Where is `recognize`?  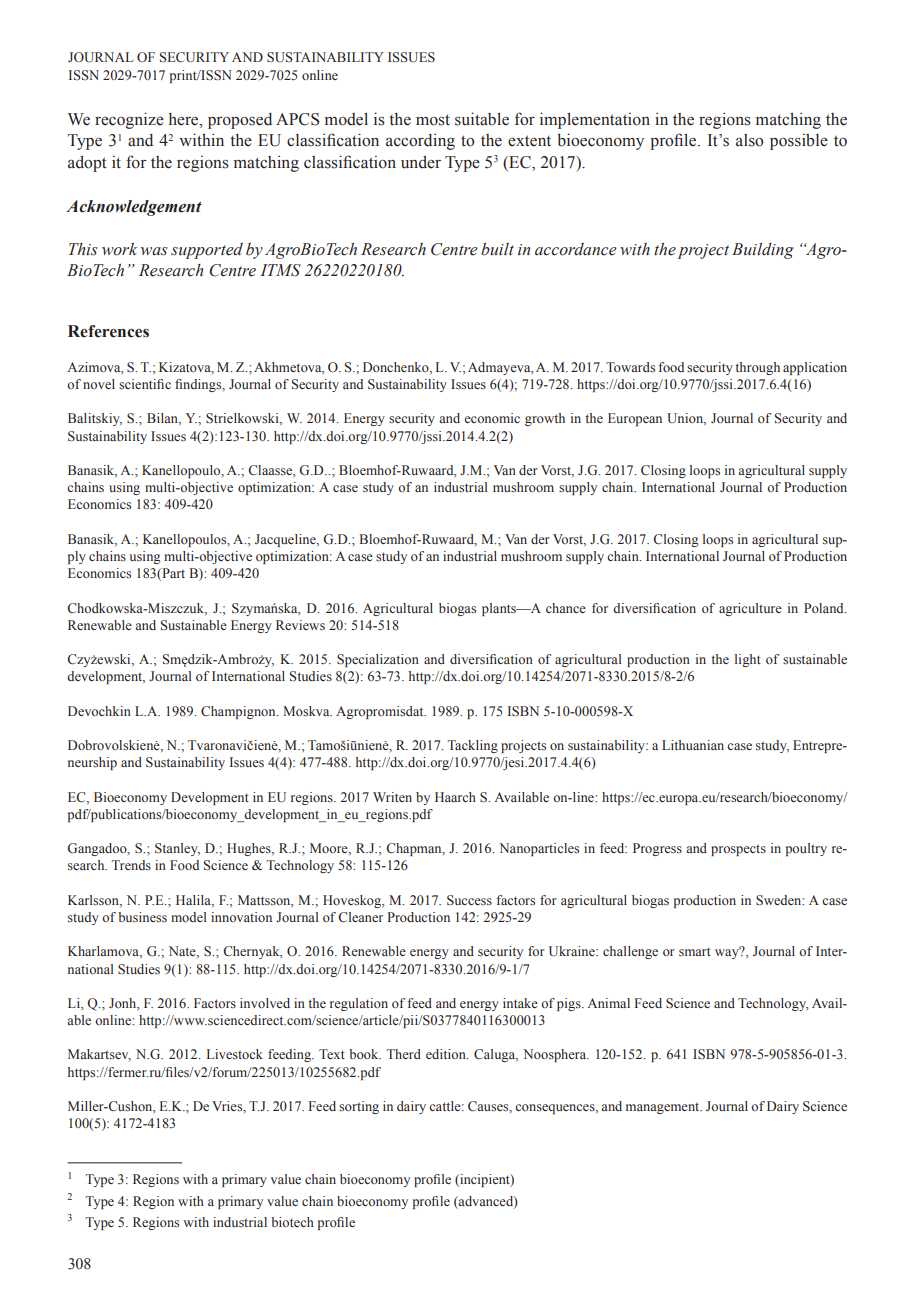
recognize is located at coordinates (129, 120).
